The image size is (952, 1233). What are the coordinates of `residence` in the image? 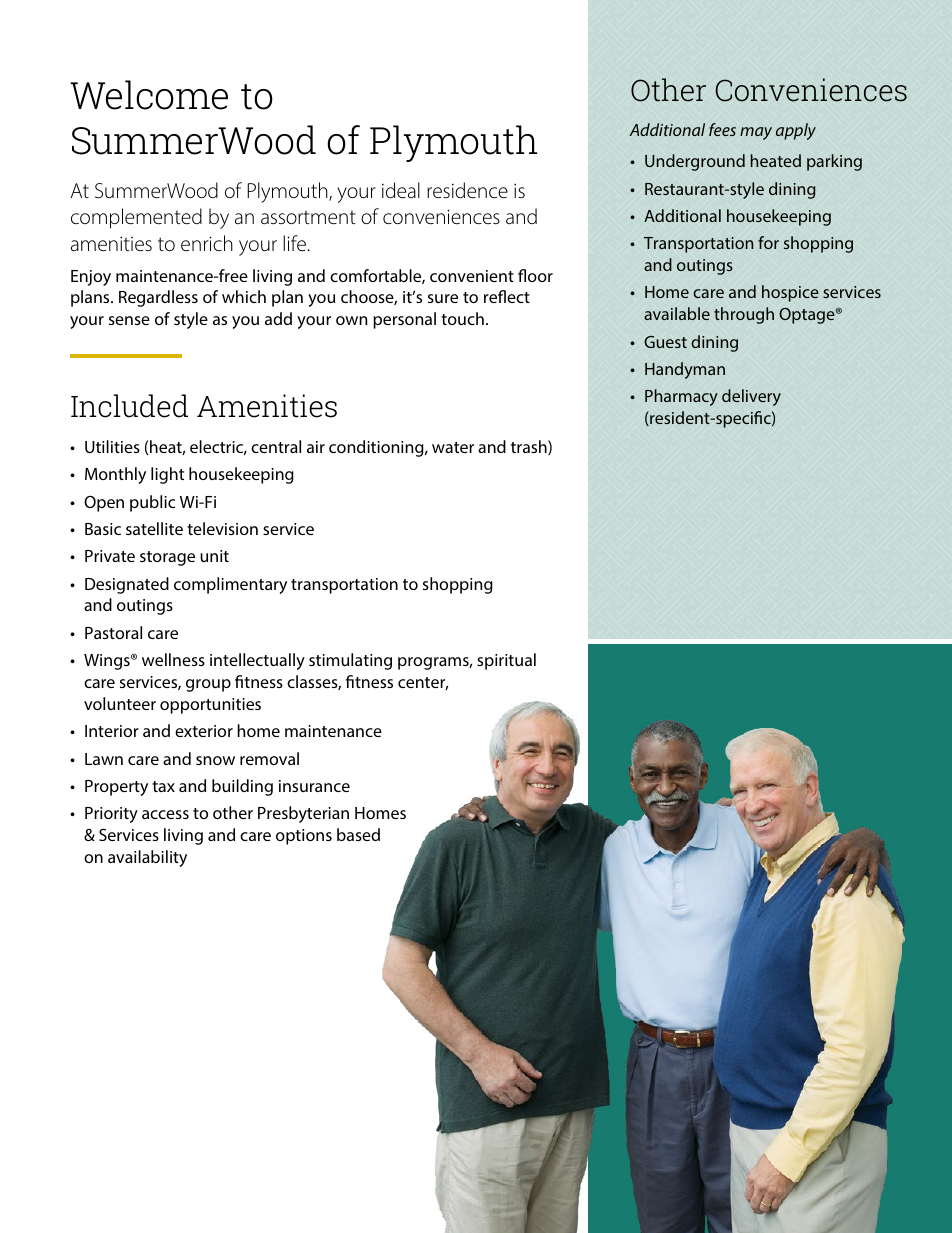 It's located at (467, 190).
